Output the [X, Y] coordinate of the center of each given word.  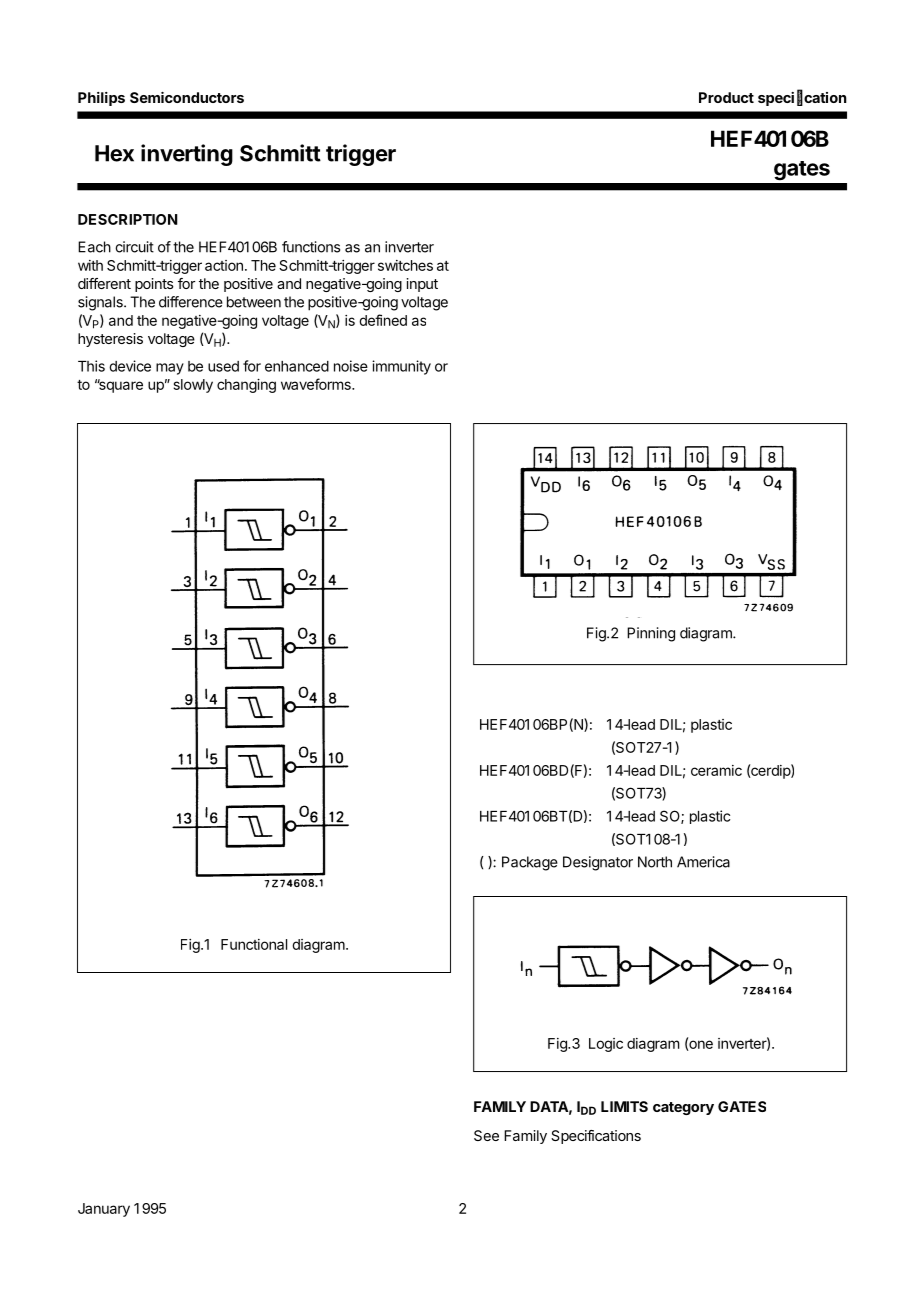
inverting [187, 155]
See [486, 1135]
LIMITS [624, 1106]
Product [726, 97]
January [104, 1210]
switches [405, 265]
